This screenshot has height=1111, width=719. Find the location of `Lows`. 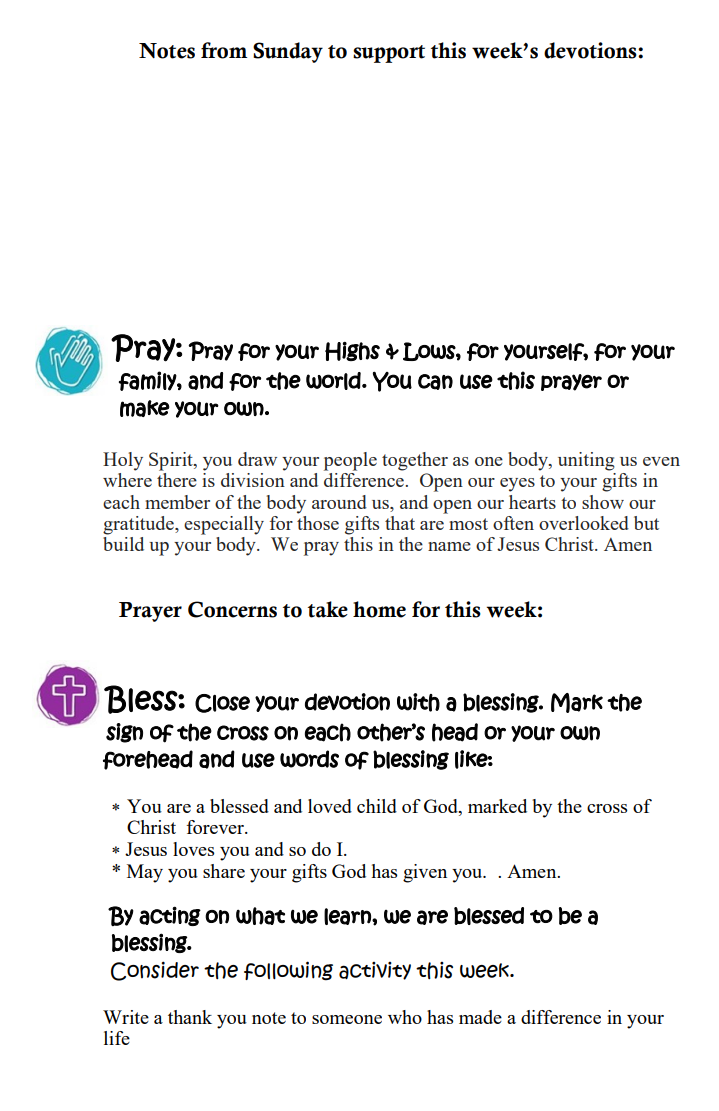

Lows is located at coordinates (430, 351).
